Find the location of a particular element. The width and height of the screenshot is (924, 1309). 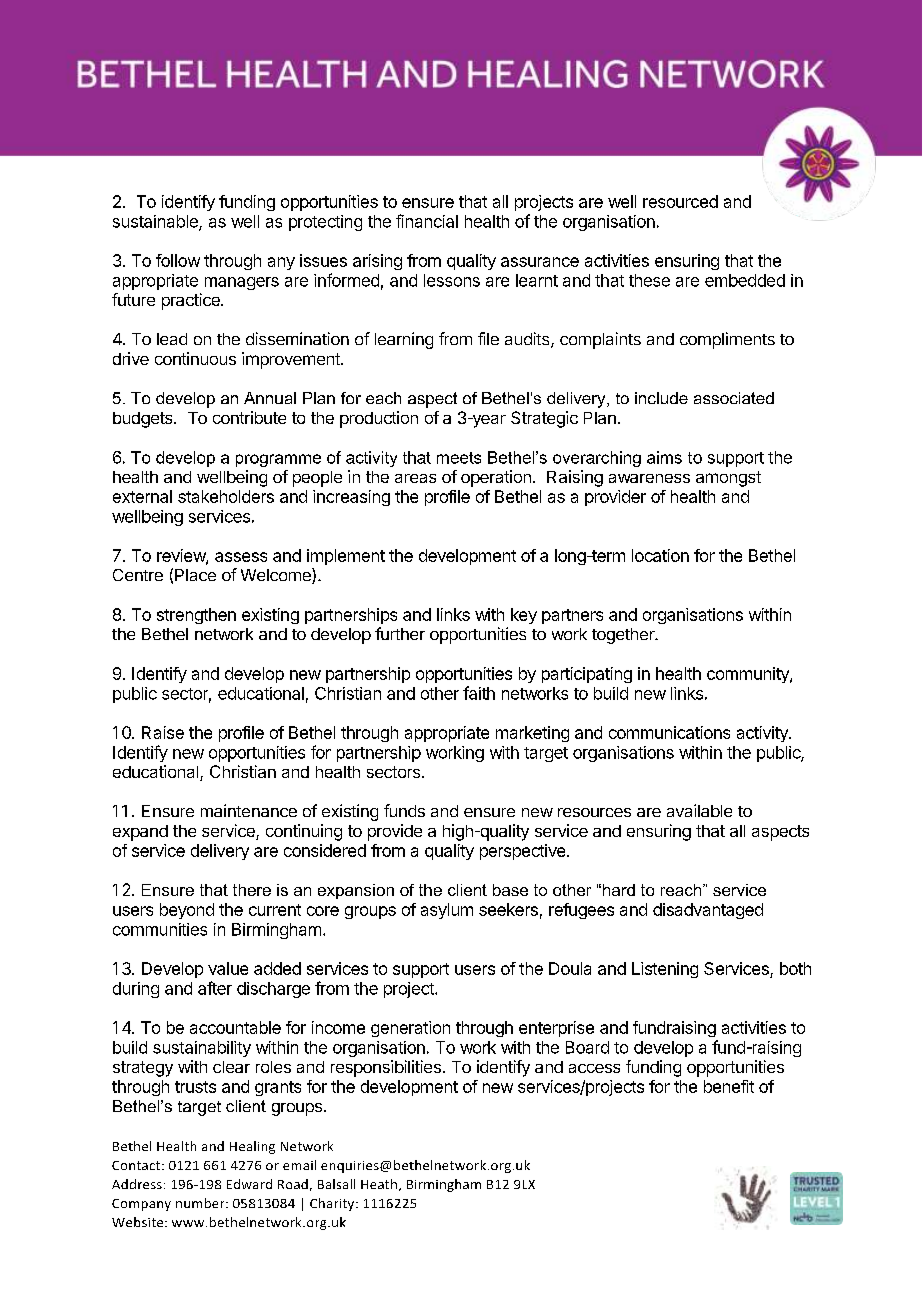

Heath is located at coordinates (380, 1185).
